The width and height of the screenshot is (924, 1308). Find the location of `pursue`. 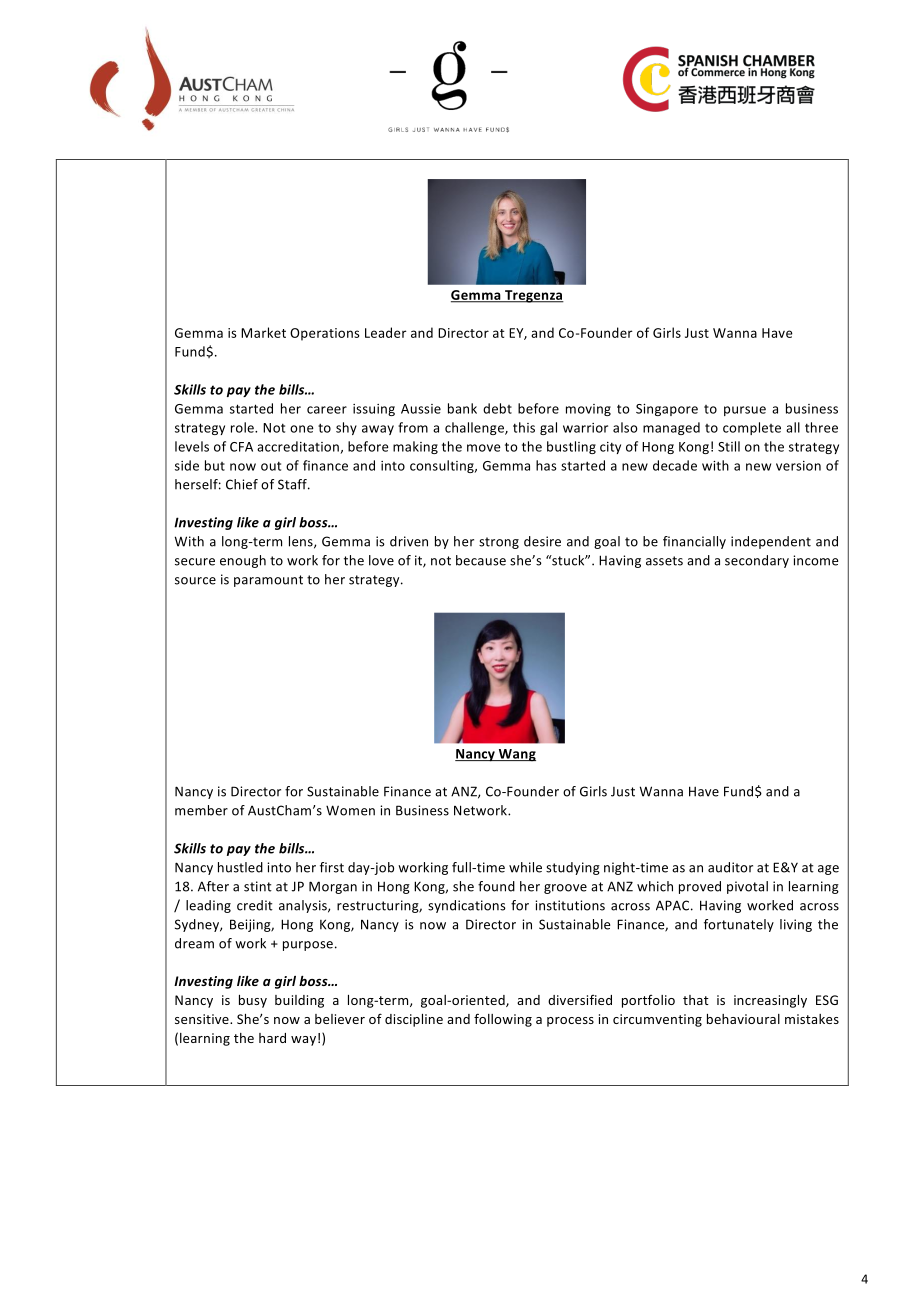

pursue is located at coordinates (745, 411).
